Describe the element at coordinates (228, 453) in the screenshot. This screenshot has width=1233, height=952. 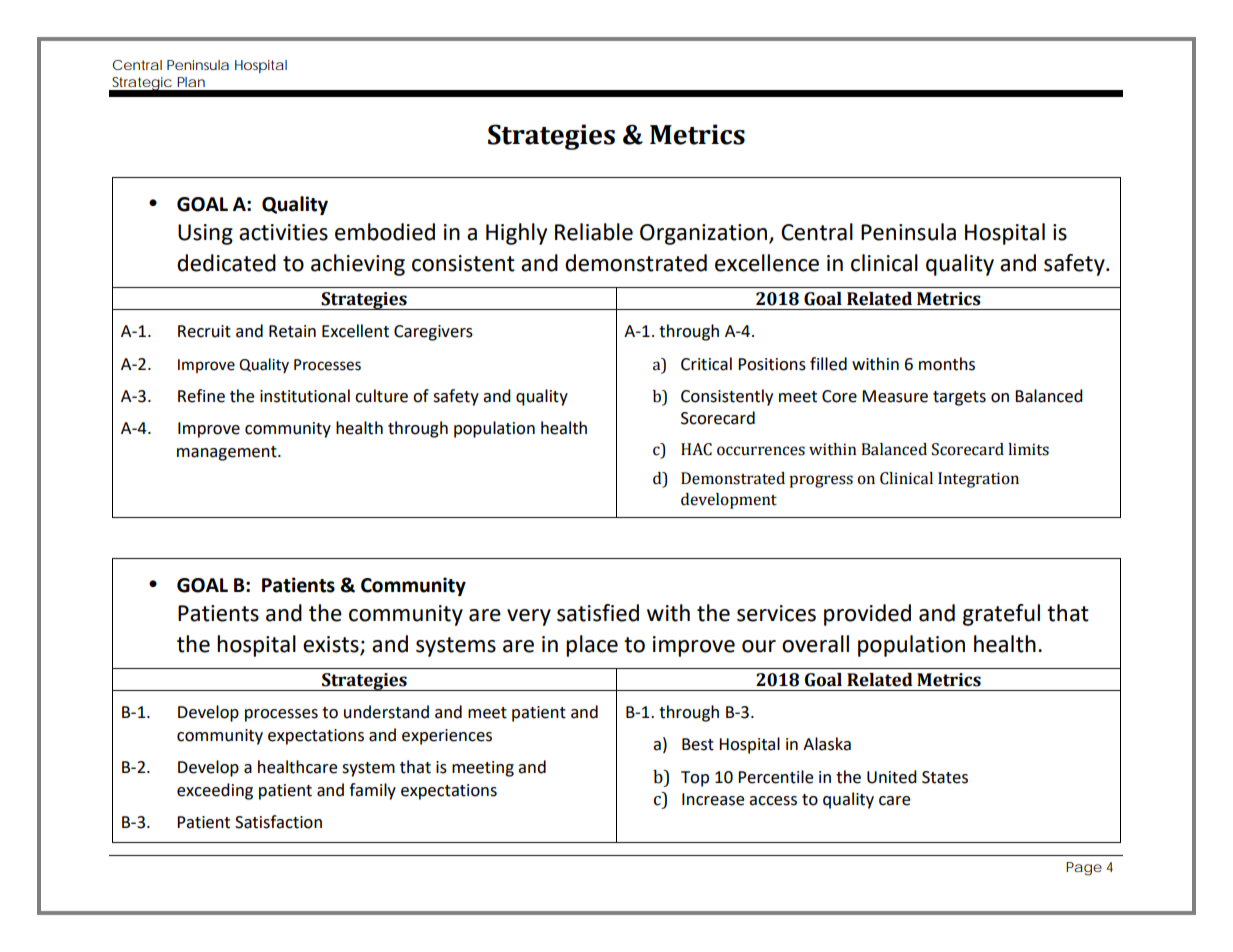
I see `management` at that location.
